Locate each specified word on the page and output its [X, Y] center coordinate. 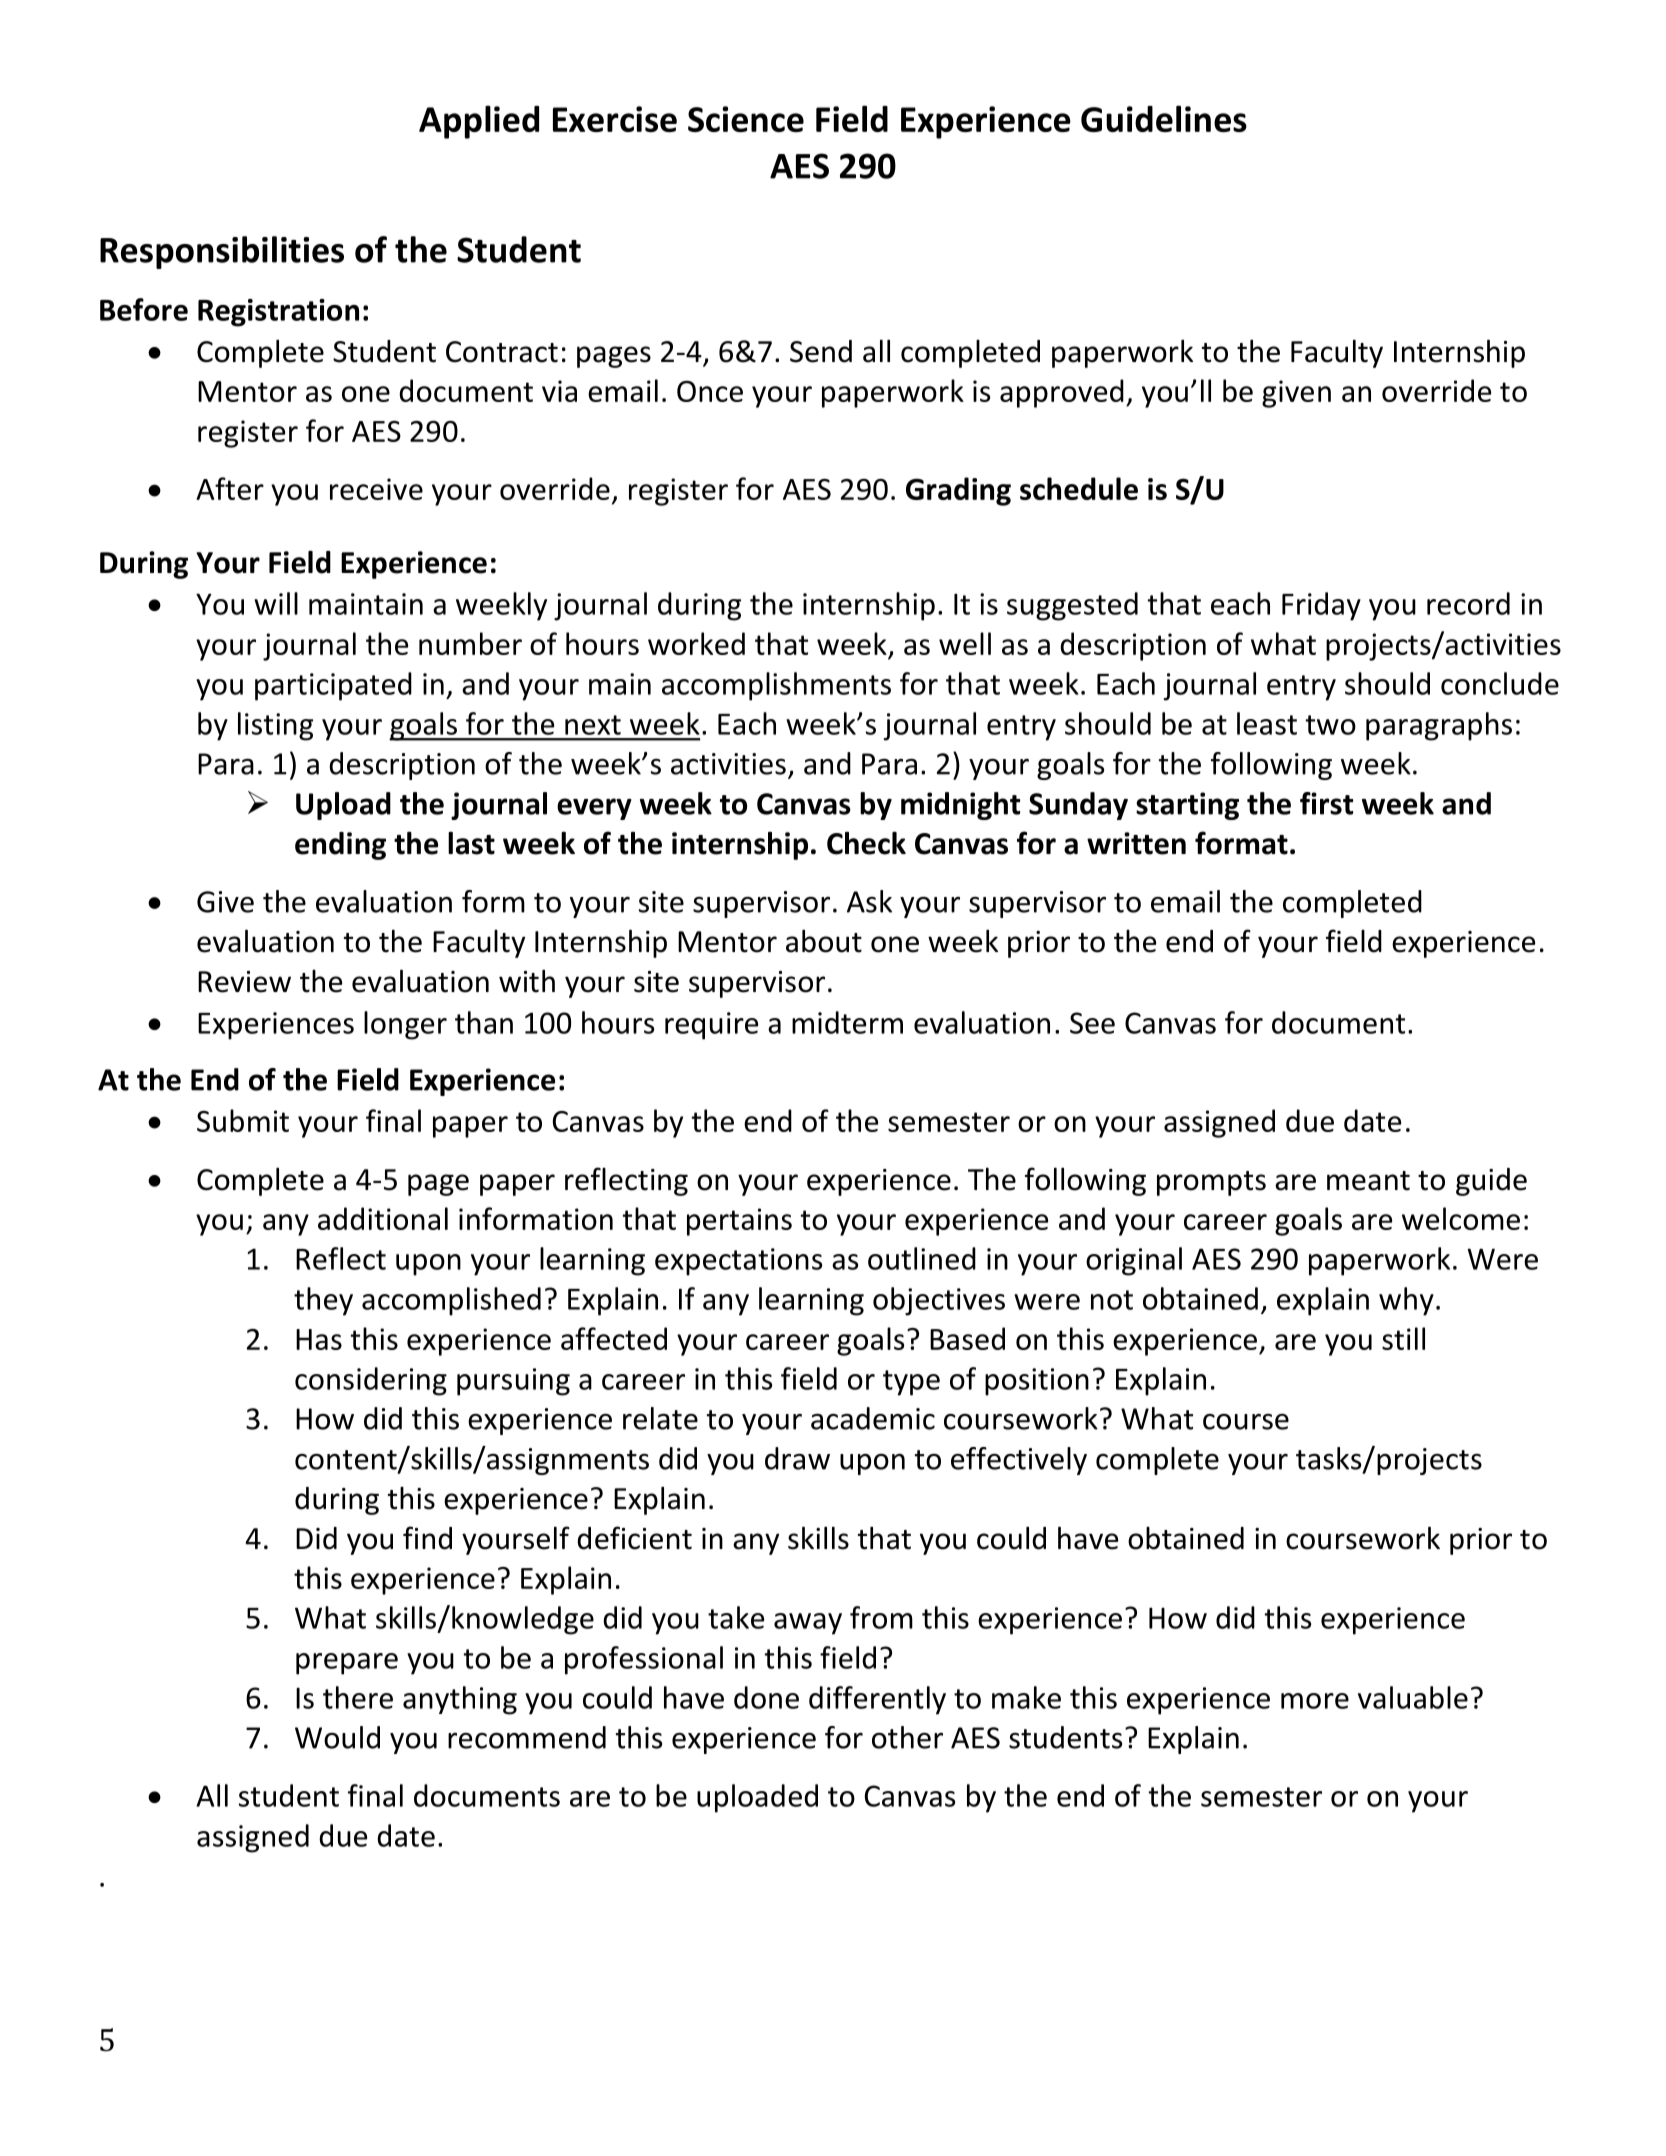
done [766, 1697]
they [323, 1301]
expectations [738, 1262]
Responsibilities [222, 252]
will [276, 603]
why [1406, 1301]
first [1326, 803]
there [358, 1697]
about [824, 941]
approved [1062, 393]
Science [746, 119]
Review [244, 982]
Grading [958, 491]
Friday [1321, 606]
